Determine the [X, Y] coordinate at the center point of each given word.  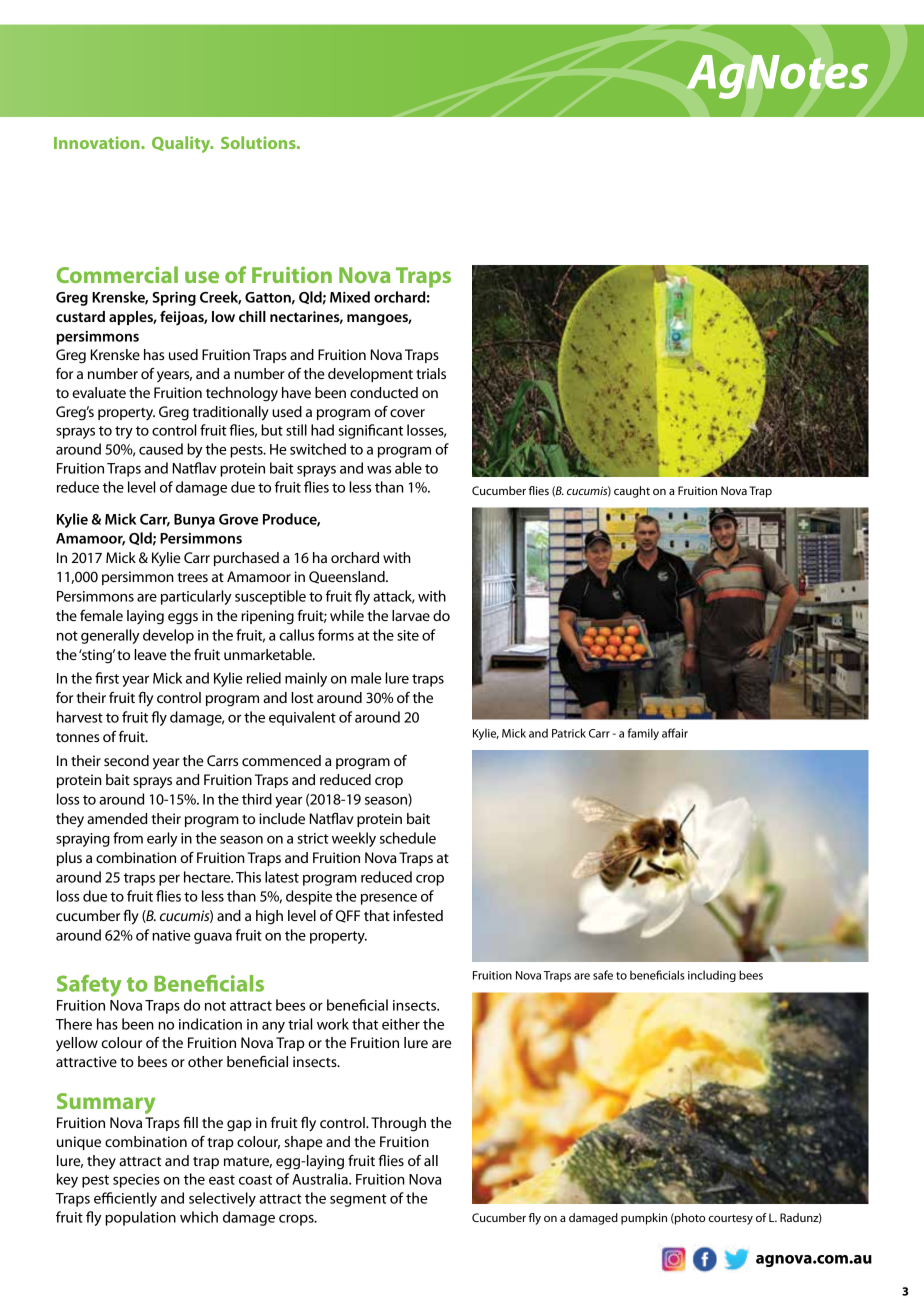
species [136, 1181]
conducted [384, 392]
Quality [182, 144]
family [643, 734]
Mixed [350, 297]
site [408, 635]
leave [150, 654]
